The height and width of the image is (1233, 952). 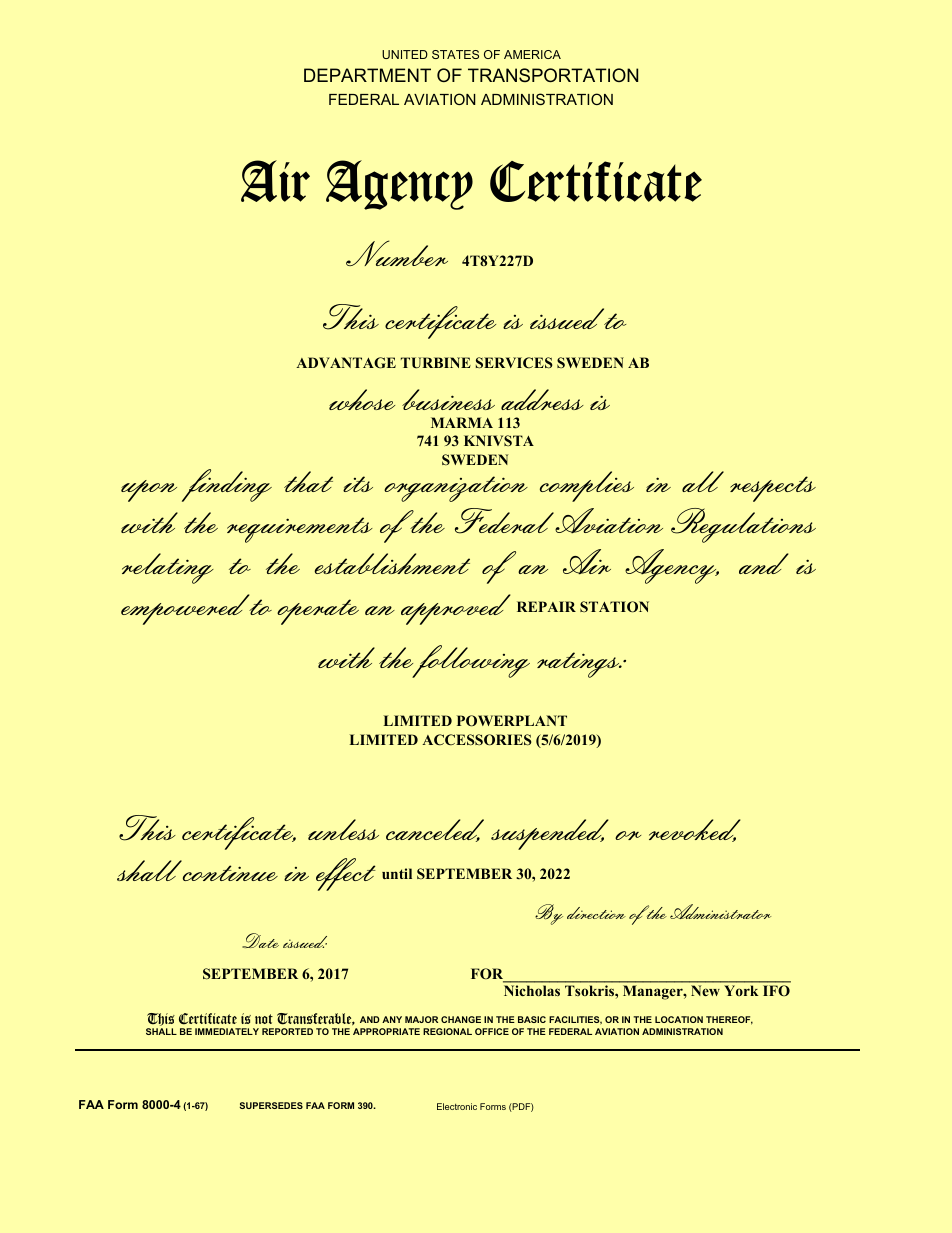 What do you see at coordinates (695, 830) in the image?
I see `revoked` at bounding box center [695, 830].
